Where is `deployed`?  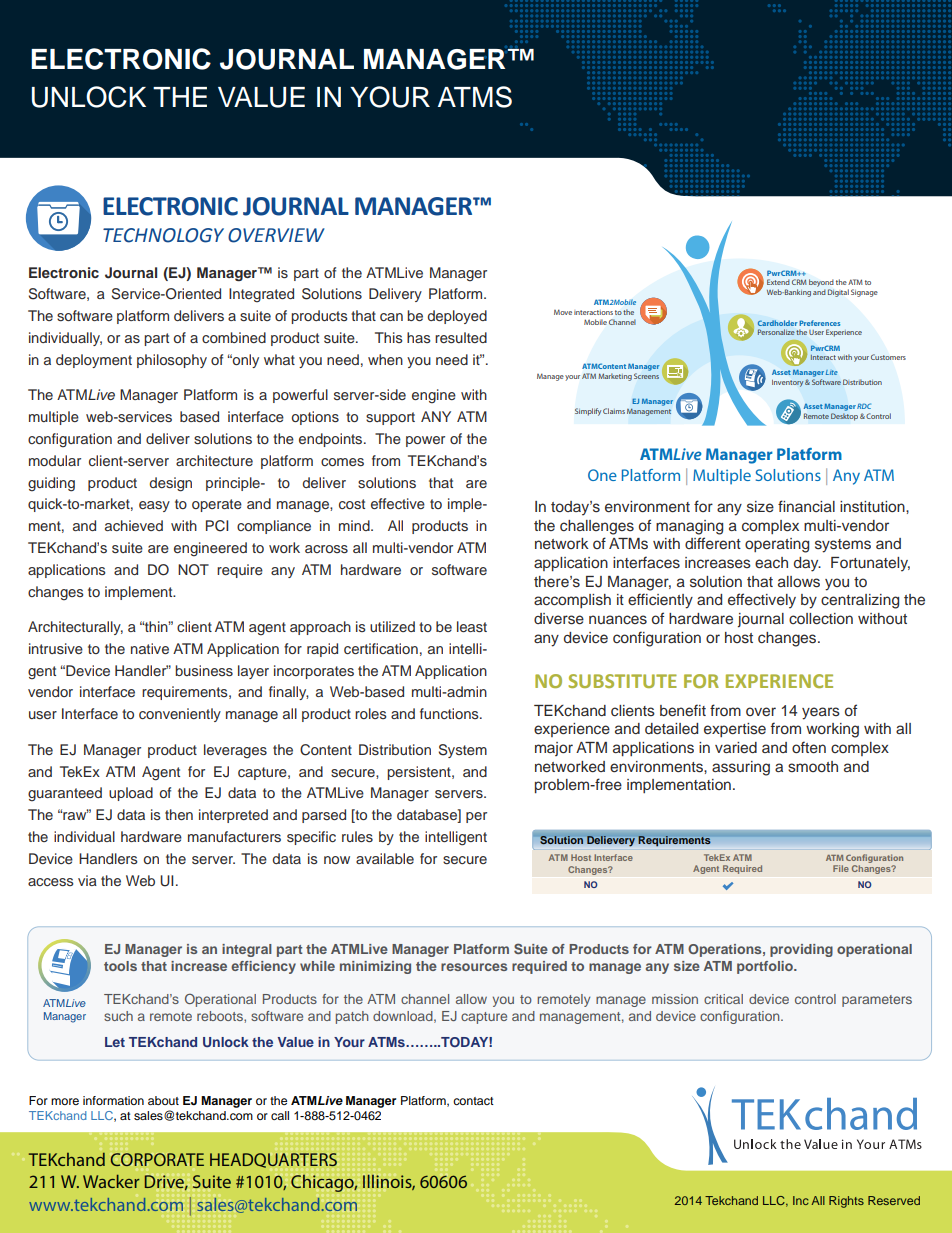
deployed is located at coordinates (457, 317).
